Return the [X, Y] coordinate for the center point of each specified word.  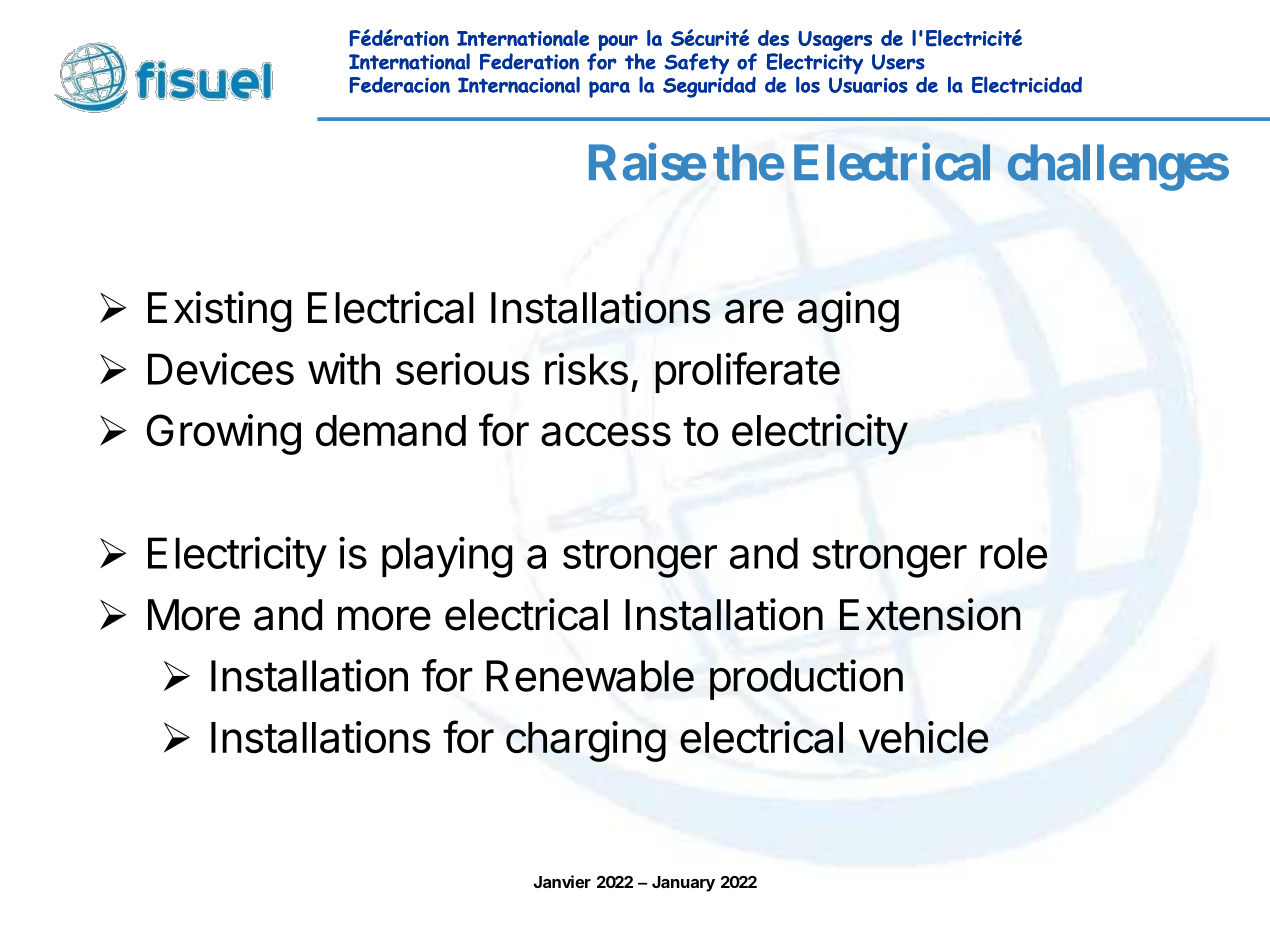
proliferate [747, 372]
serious [462, 368]
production [806, 679]
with [344, 368]
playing [447, 557]
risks [586, 368]
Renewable [590, 676]
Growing [223, 434]
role [1013, 553]
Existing [219, 311]
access [606, 434]
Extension [930, 614]
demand [391, 431]
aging [848, 311]
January [683, 884]
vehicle [923, 737]
